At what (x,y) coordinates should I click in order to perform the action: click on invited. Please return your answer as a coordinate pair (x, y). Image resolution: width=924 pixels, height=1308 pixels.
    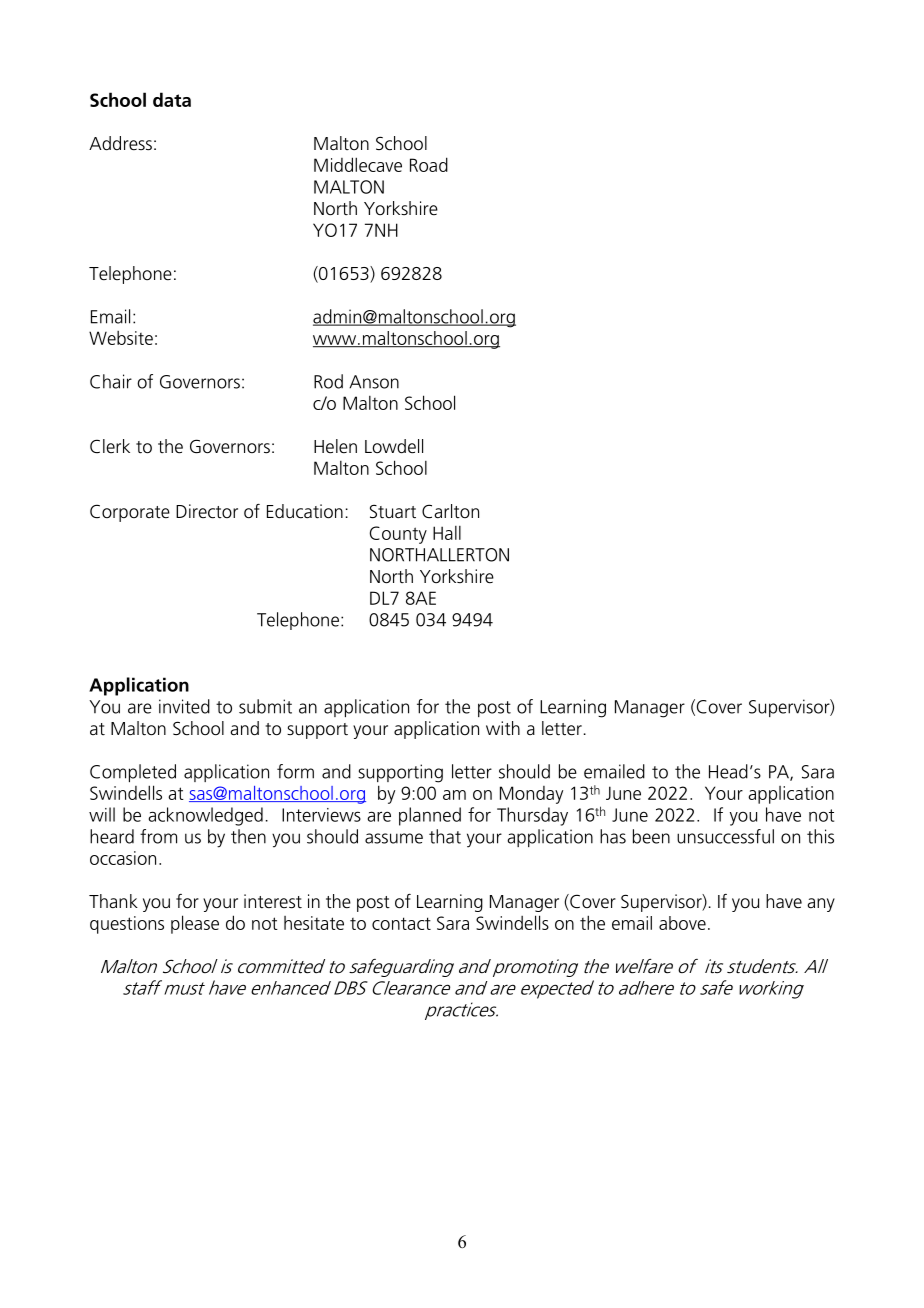
    Looking at the image, I should click on (184, 706).
